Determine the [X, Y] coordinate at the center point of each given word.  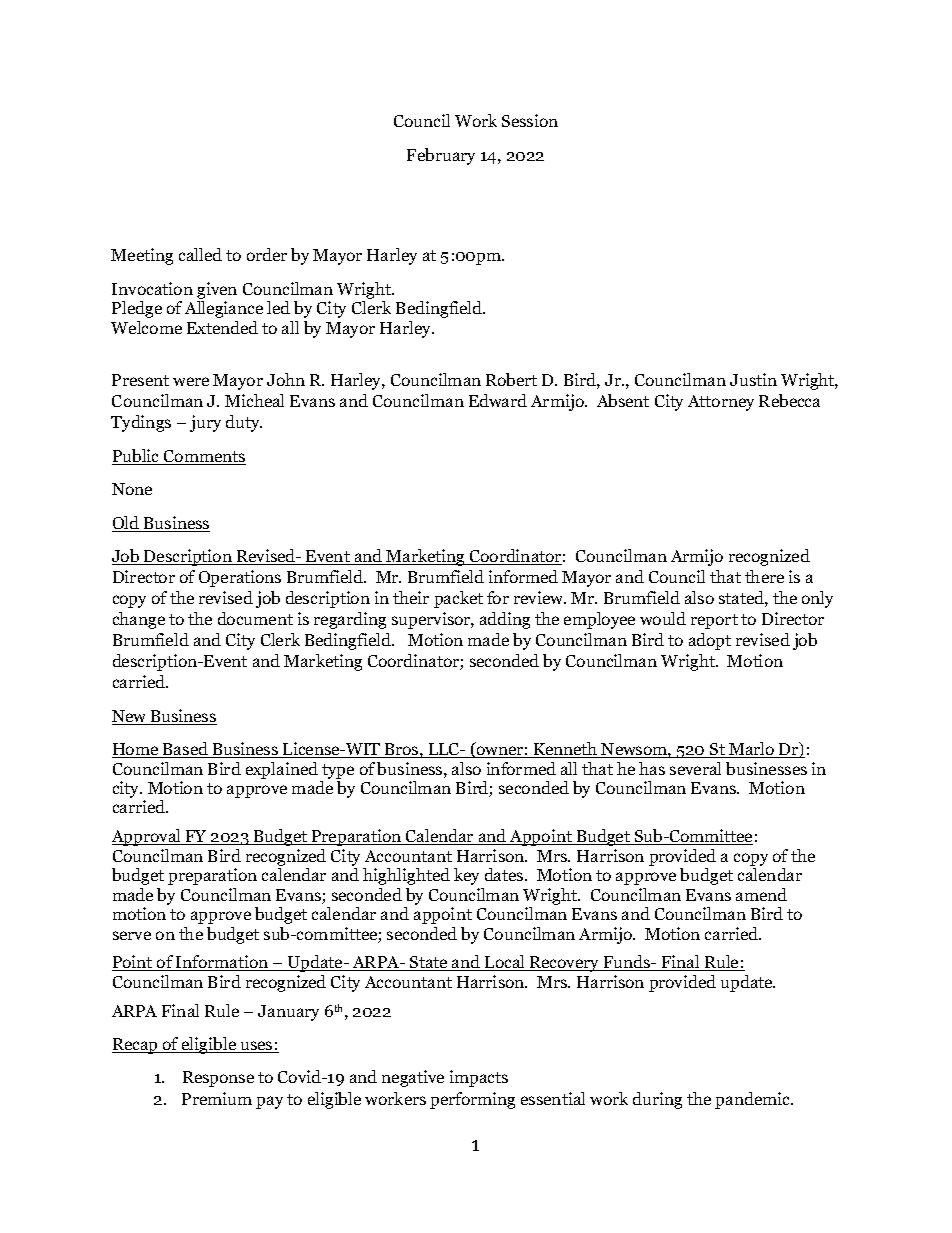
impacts [479, 1078]
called [200, 254]
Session [530, 120]
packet [458, 599]
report [714, 621]
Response [218, 1079]
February [441, 156]
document [255, 618]
